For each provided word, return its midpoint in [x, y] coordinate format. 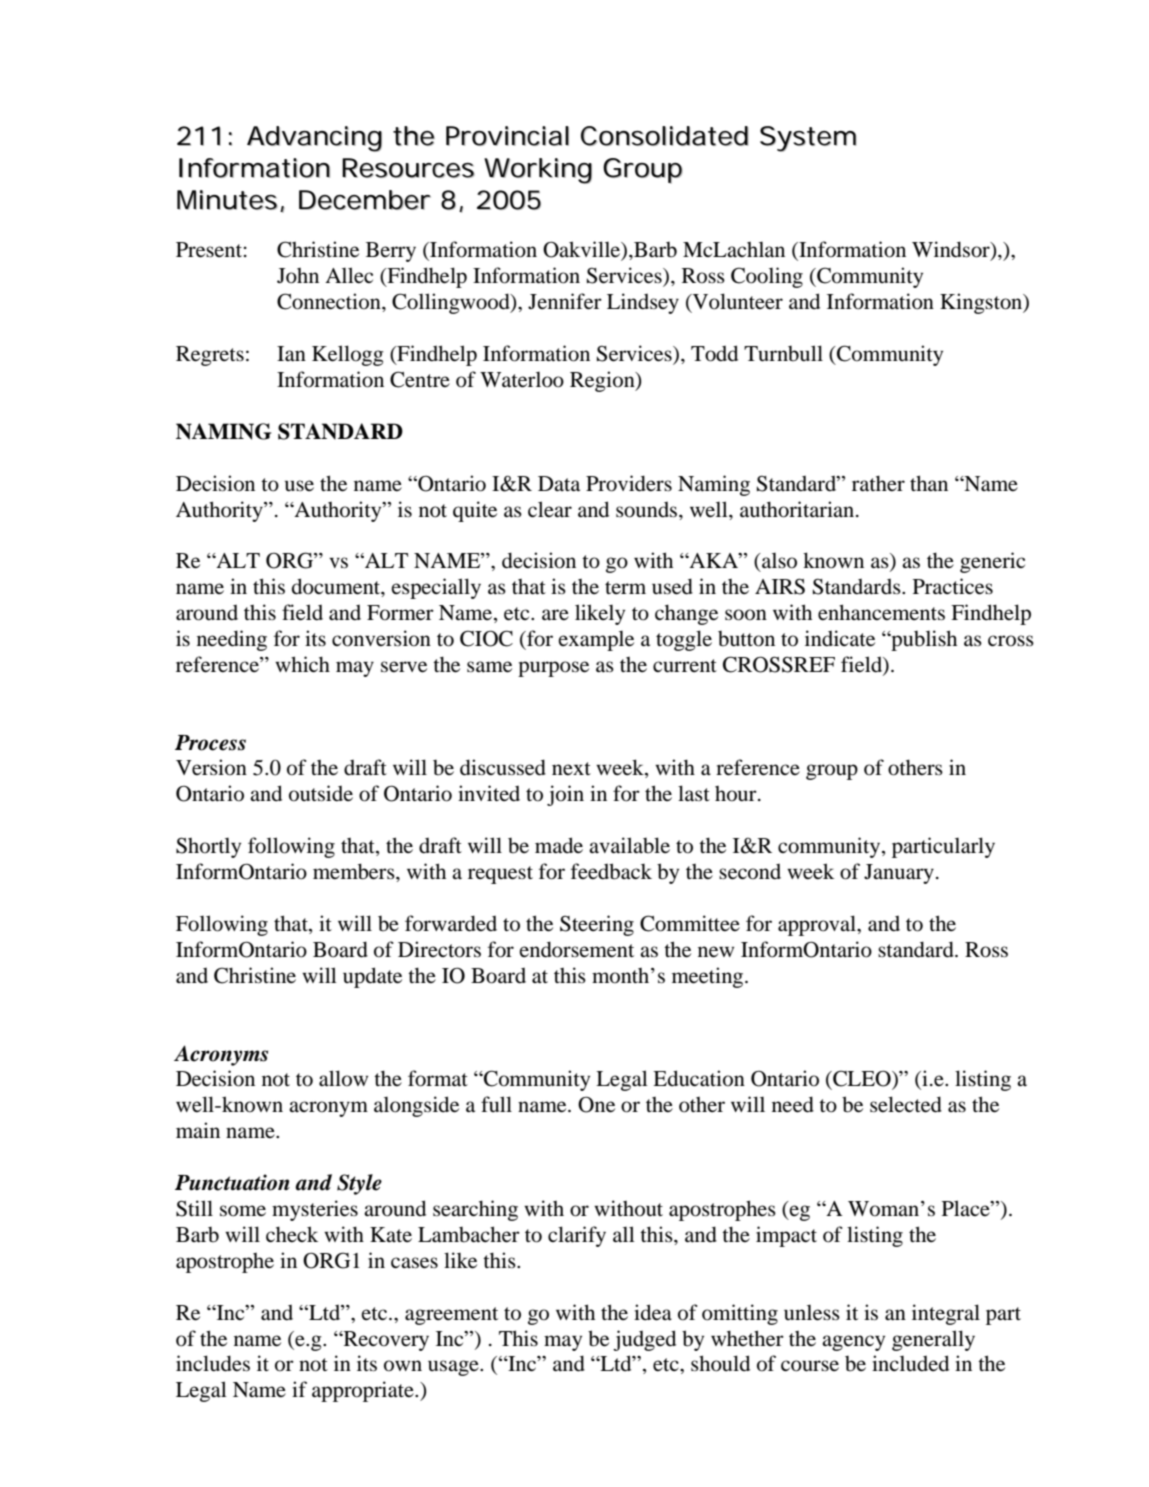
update [372, 977]
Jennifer [565, 301]
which [302, 664]
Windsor [952, 250]
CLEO [862, 1078]
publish [923, 640]
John [298, 276]
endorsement [577, 949]
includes [213, 1363]
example [596, 641]
